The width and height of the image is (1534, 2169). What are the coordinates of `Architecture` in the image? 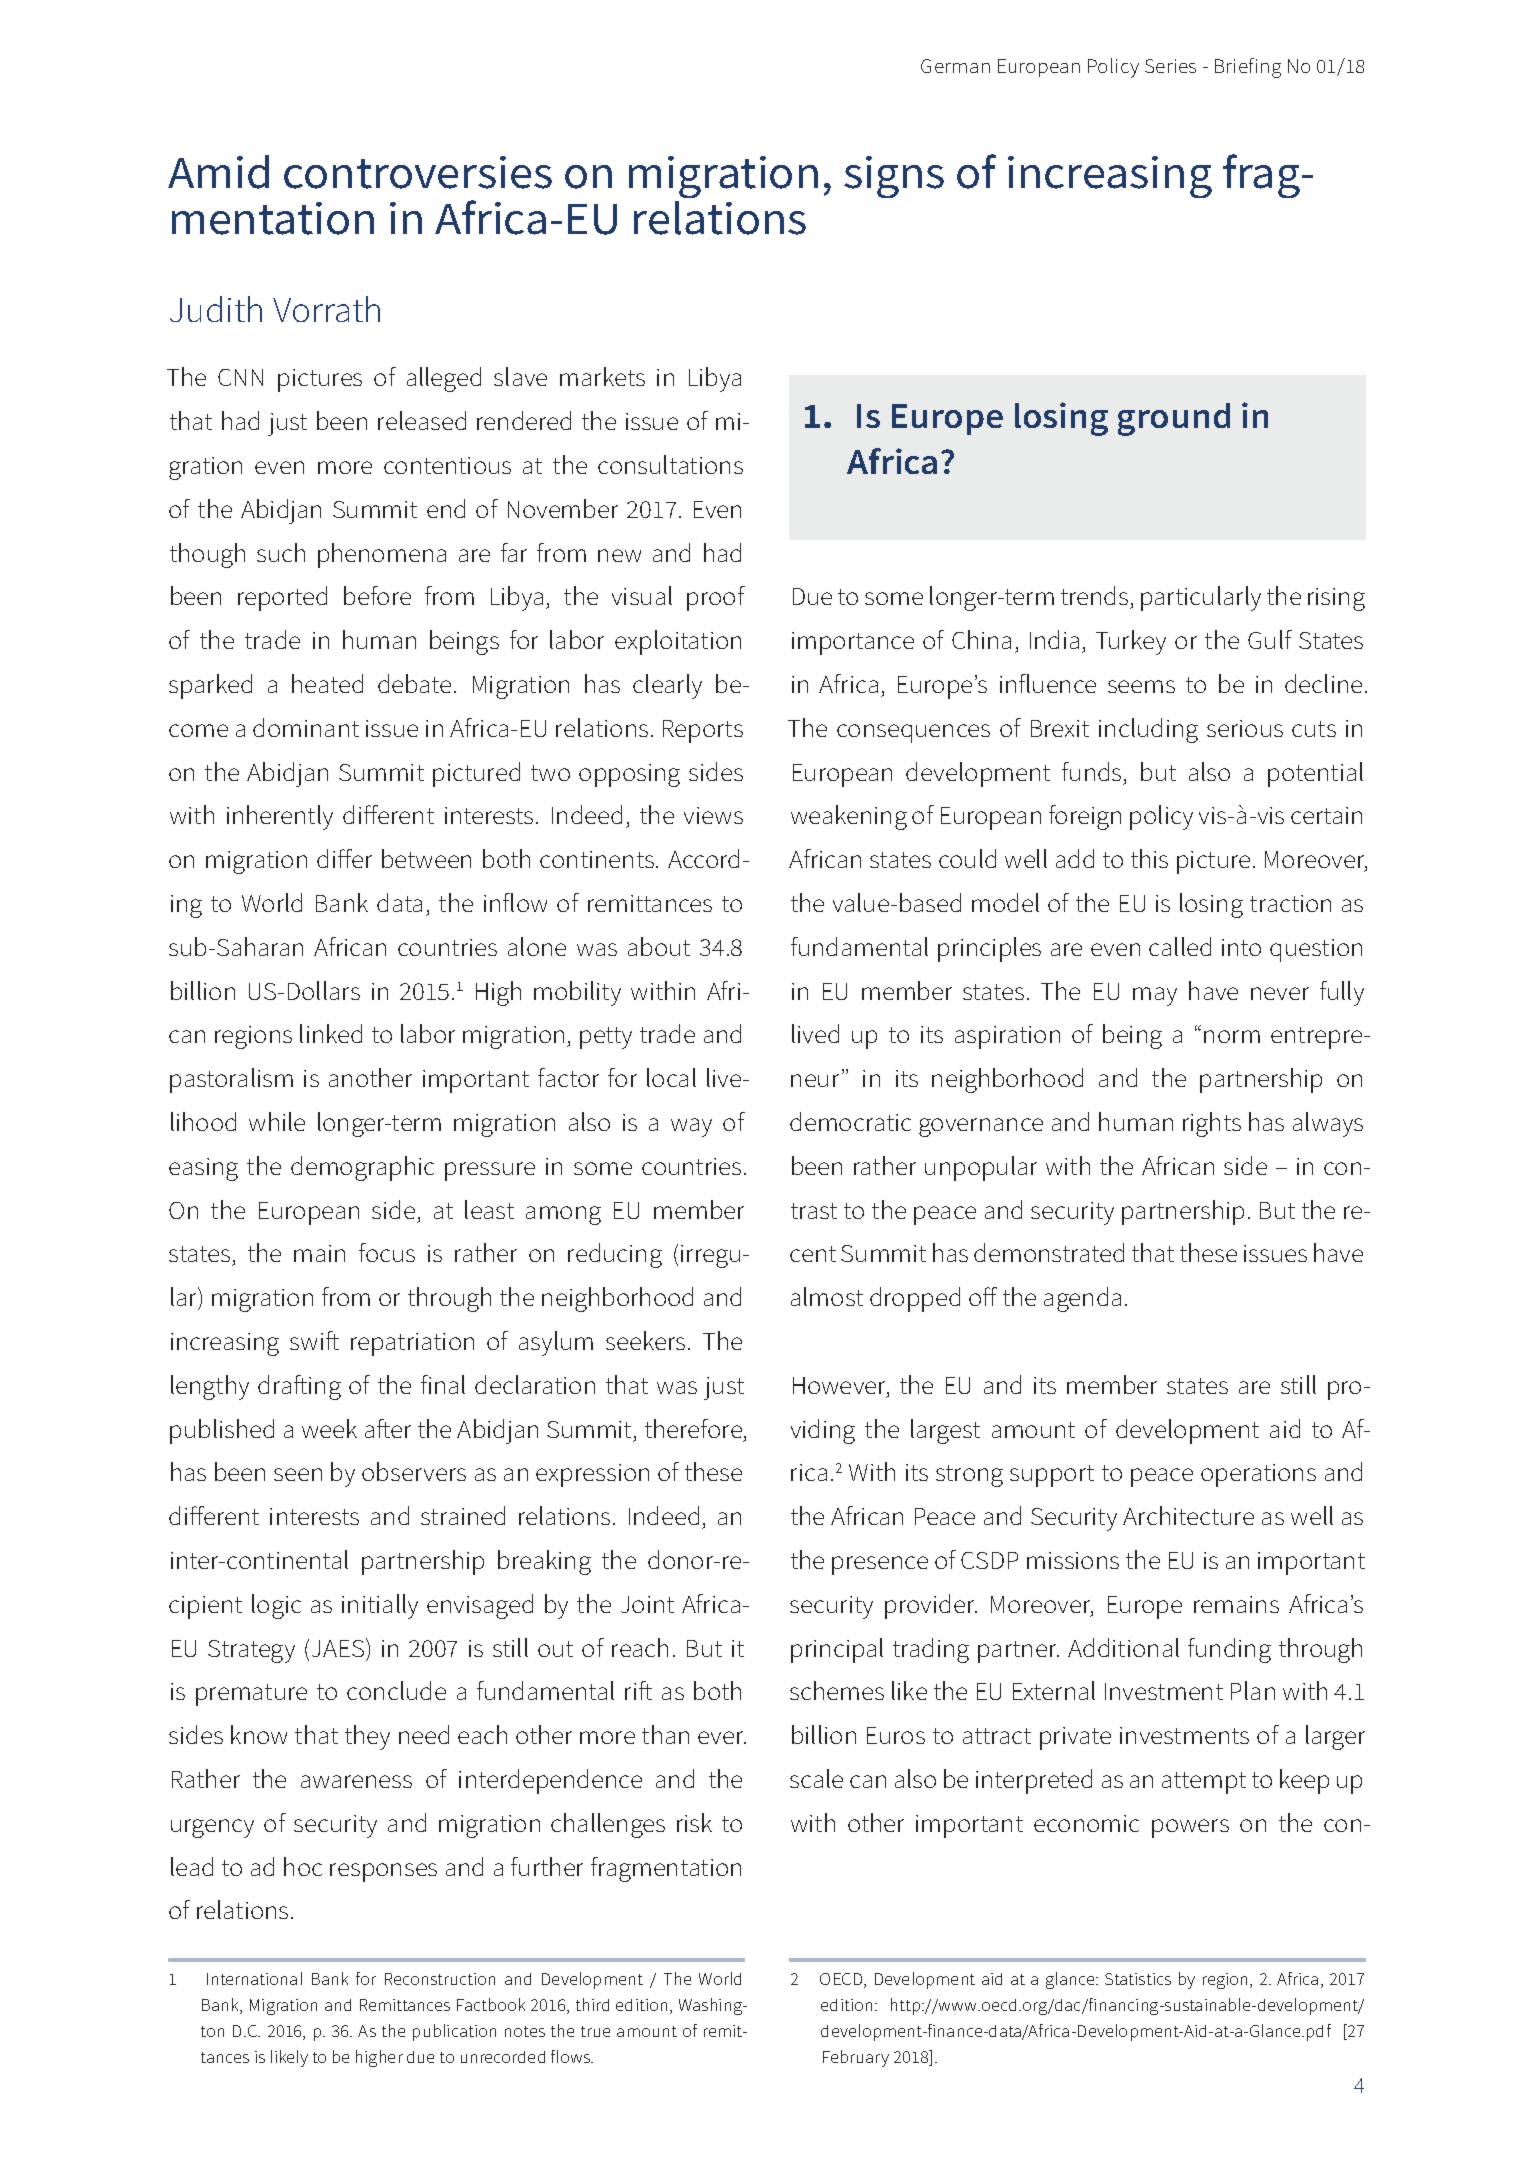 It's located at (1188, 1515).
